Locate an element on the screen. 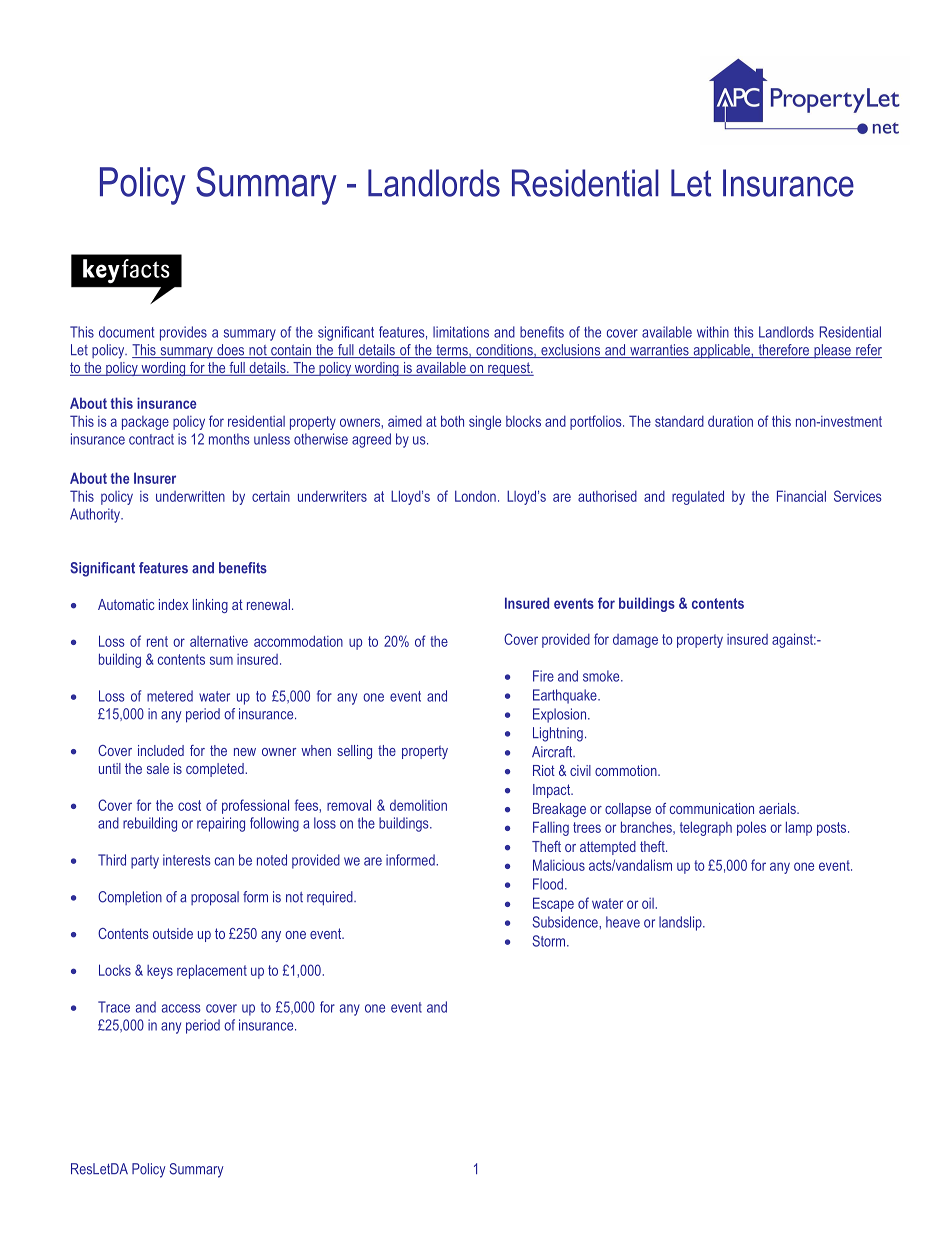 The width and height of the screenshot is (952, 1233). metered is located at coordinates (170, 696).
